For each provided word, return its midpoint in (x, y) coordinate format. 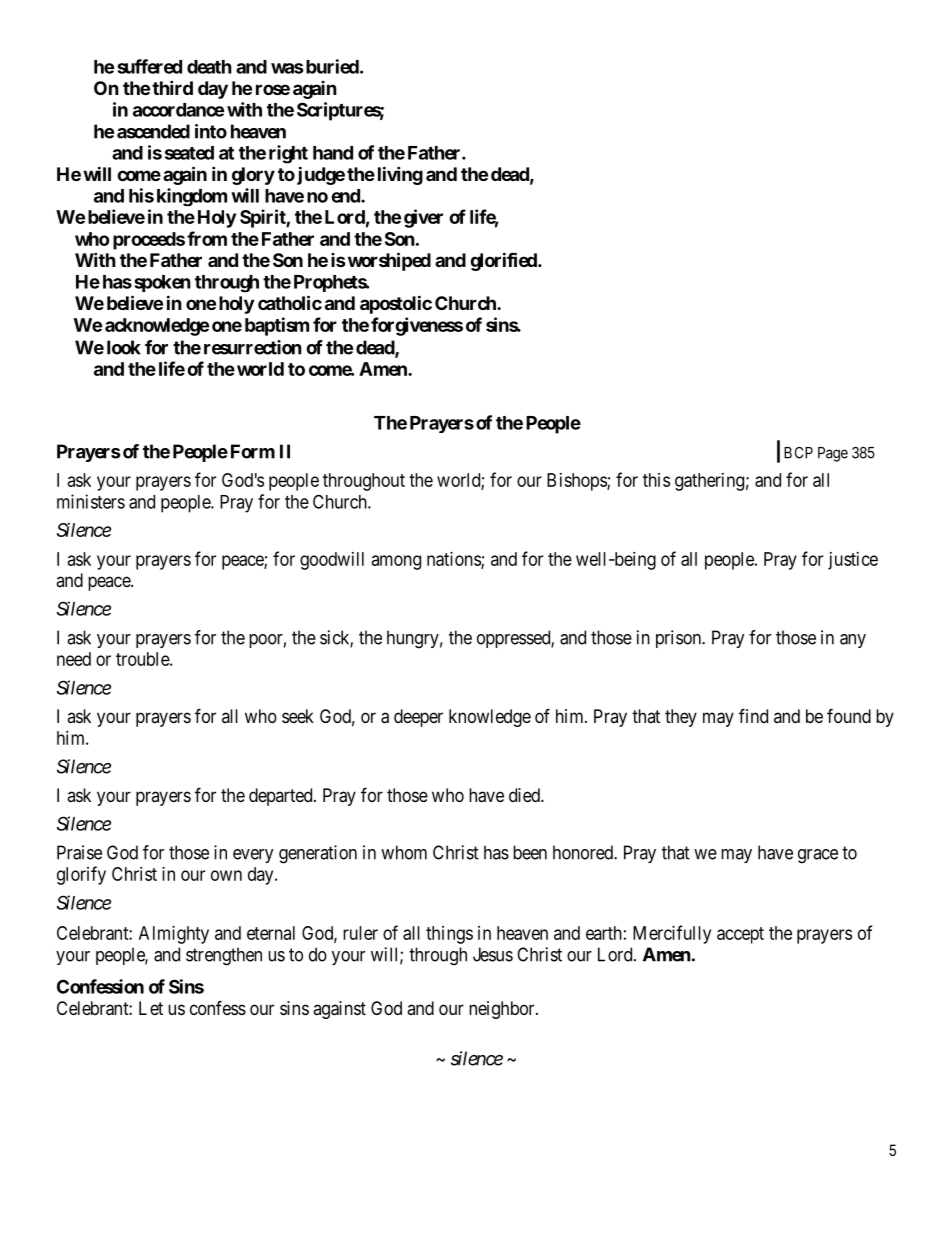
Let (151, 1008)
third (172, 87)
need (74, 659)
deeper (418, 718)
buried (331, 66)
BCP (798, 453)
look (124, 347)
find (753, 715)
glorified (504, 261)
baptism (277, 326)
